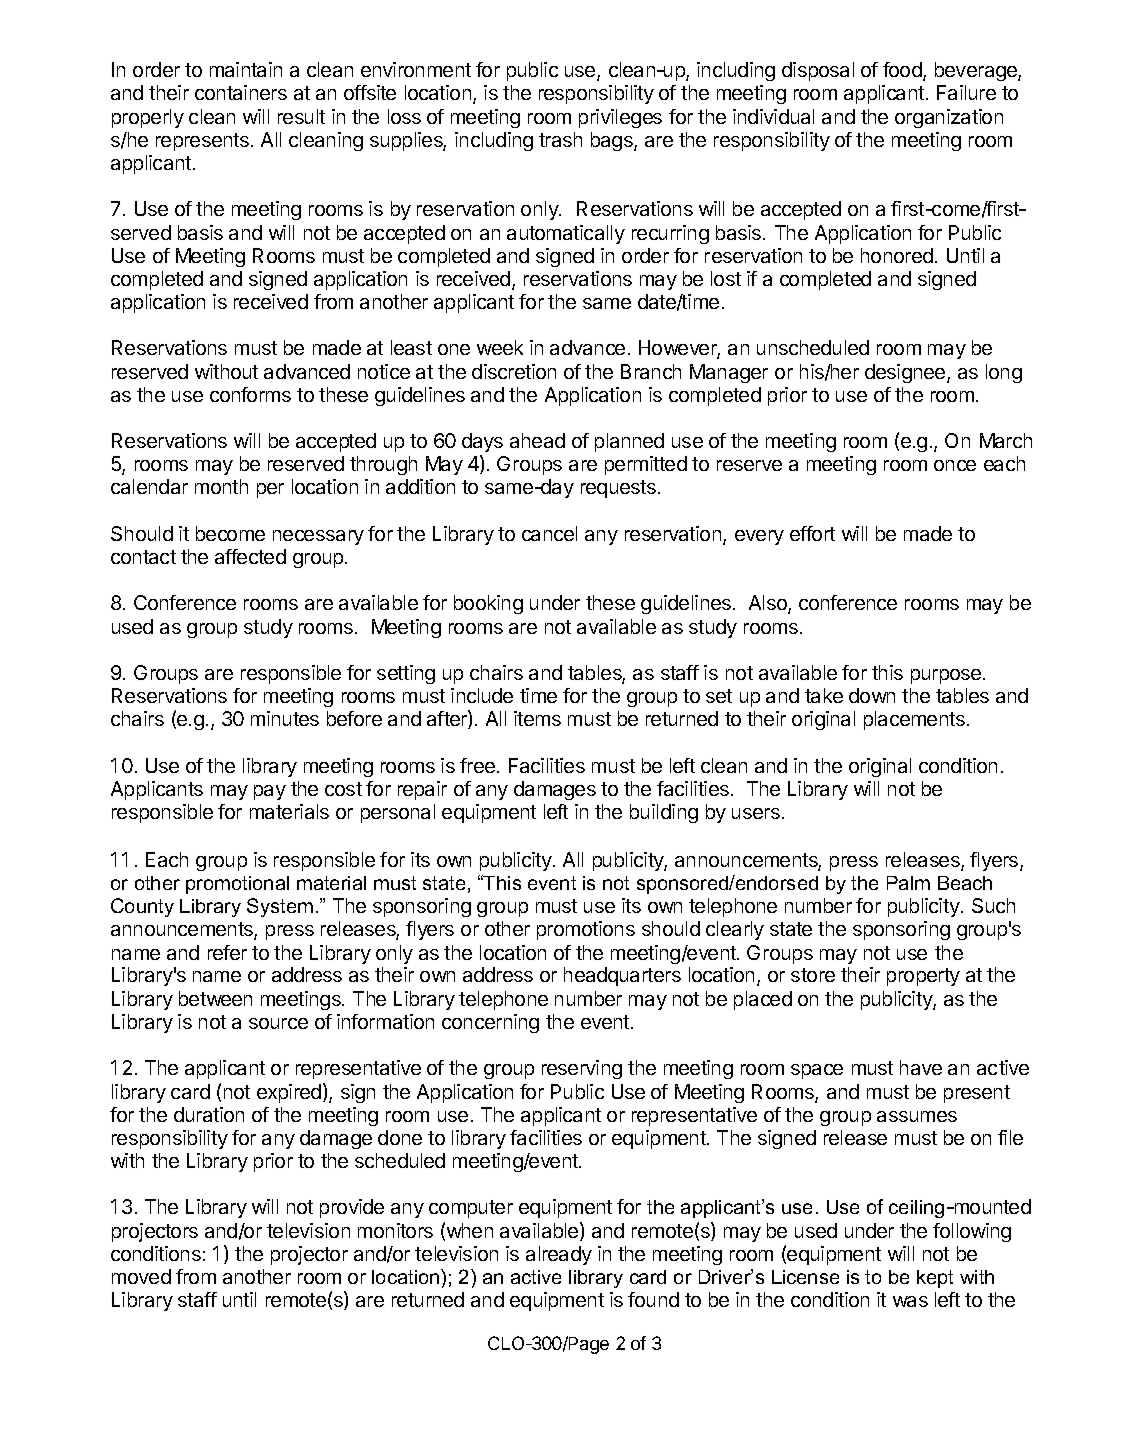 Image resolution: width=1121 pixels, height=1451 pixels. Describe the element at coordinates (1004, 373) in the screenshot. I see `long` at that location.
